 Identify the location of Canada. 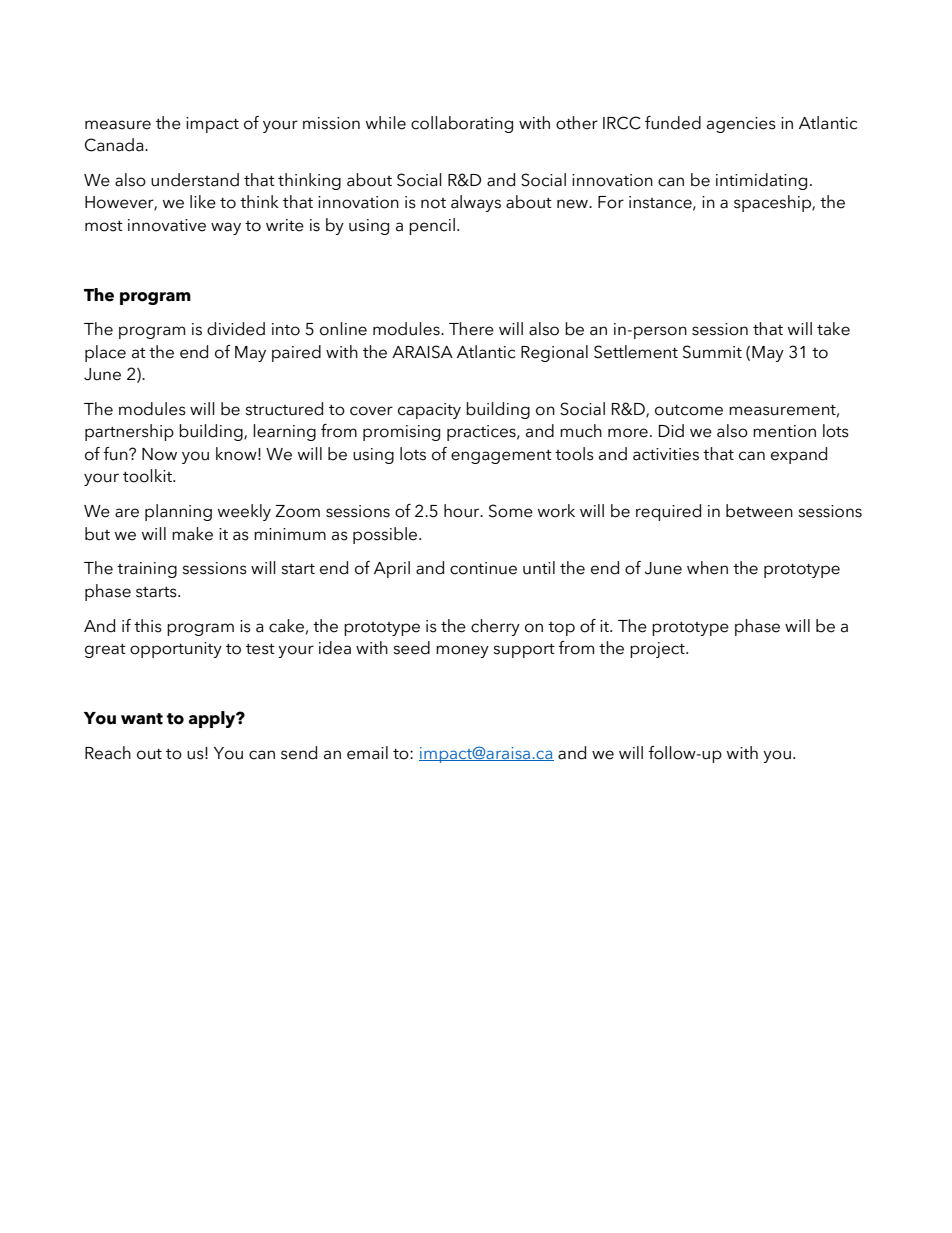
(115, 145).
